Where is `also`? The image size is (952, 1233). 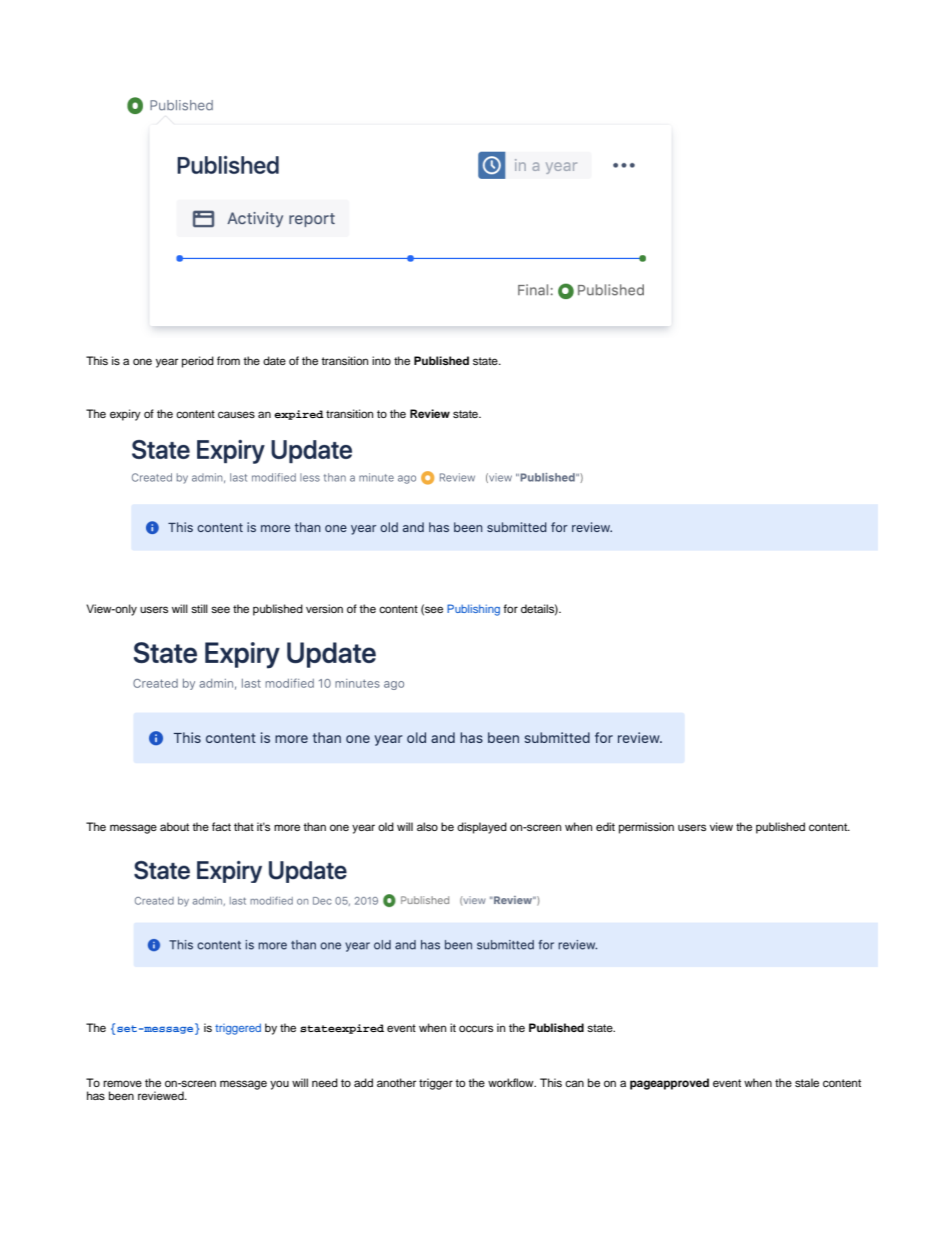 also is located at coordinates (427, 826).
